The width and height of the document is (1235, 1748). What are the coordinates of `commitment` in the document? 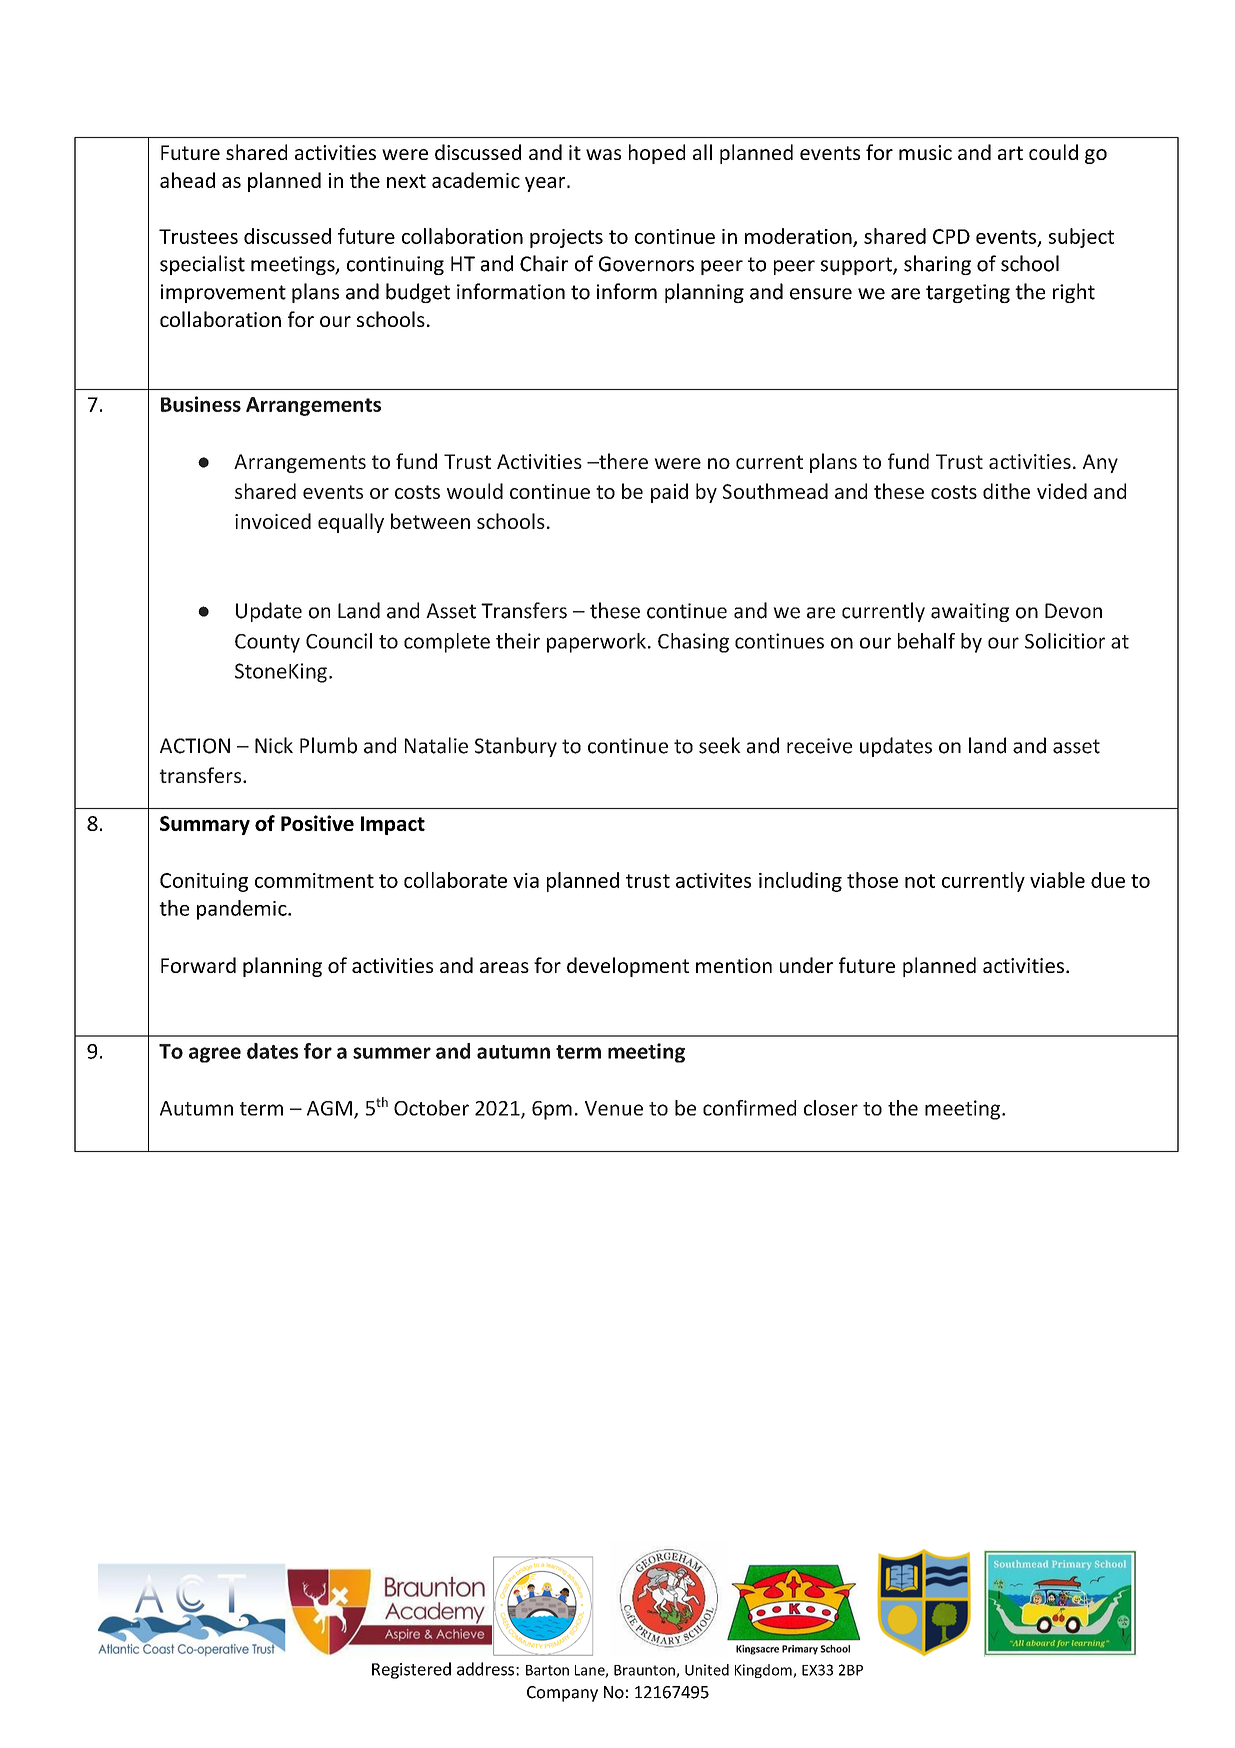 It's located at (314, 880).
